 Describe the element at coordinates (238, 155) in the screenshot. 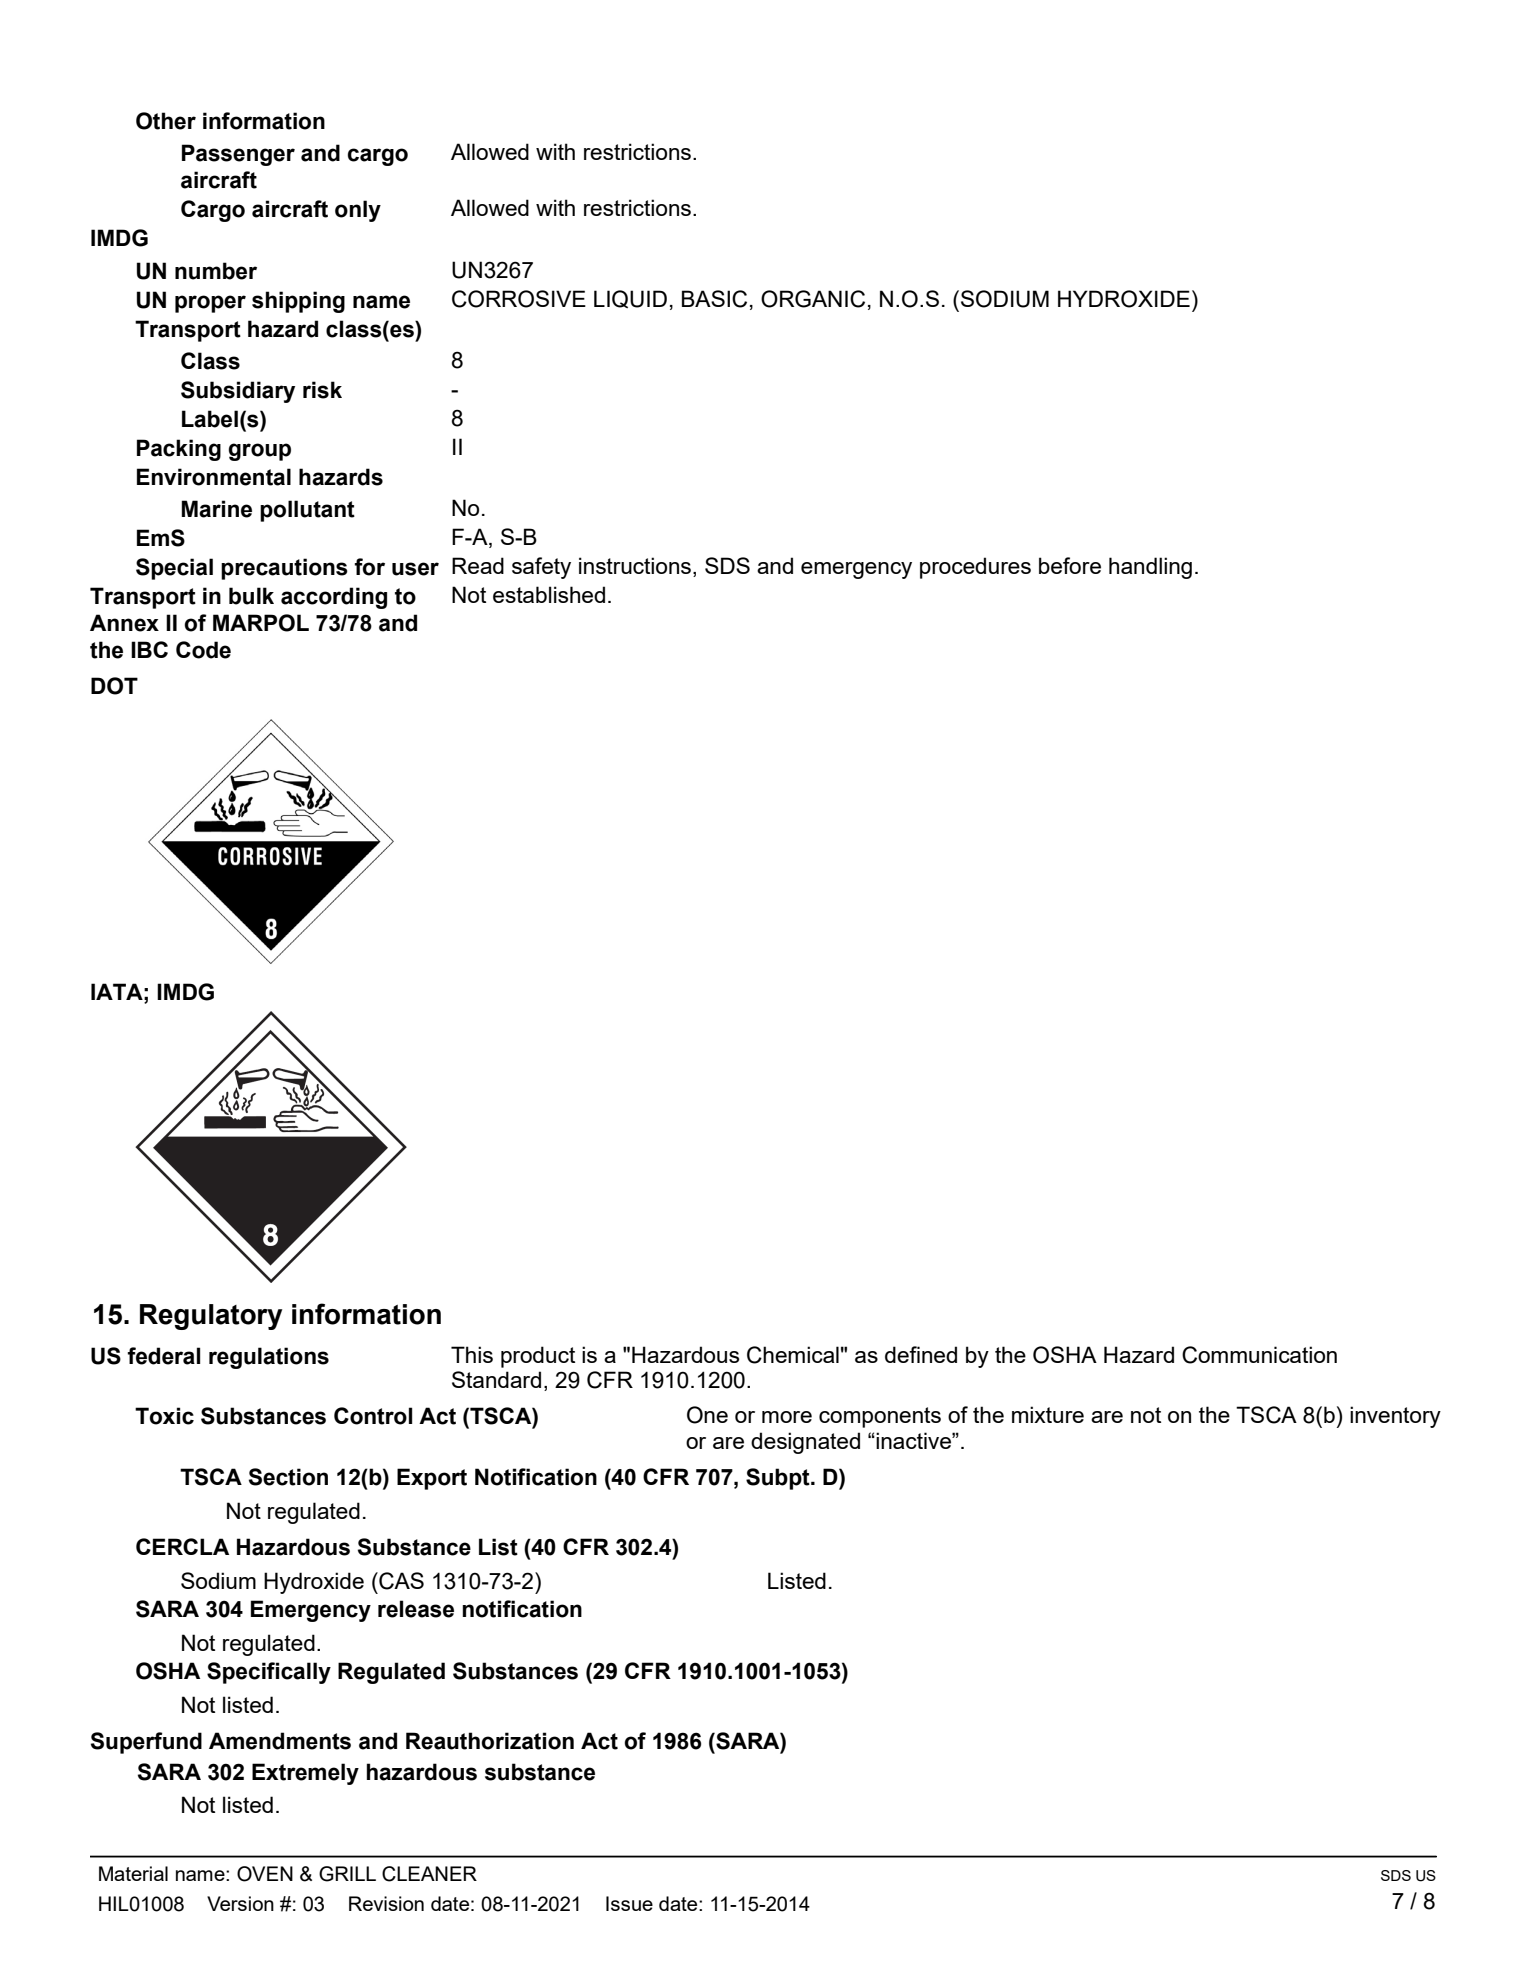

I see `Passenger` at that location.
